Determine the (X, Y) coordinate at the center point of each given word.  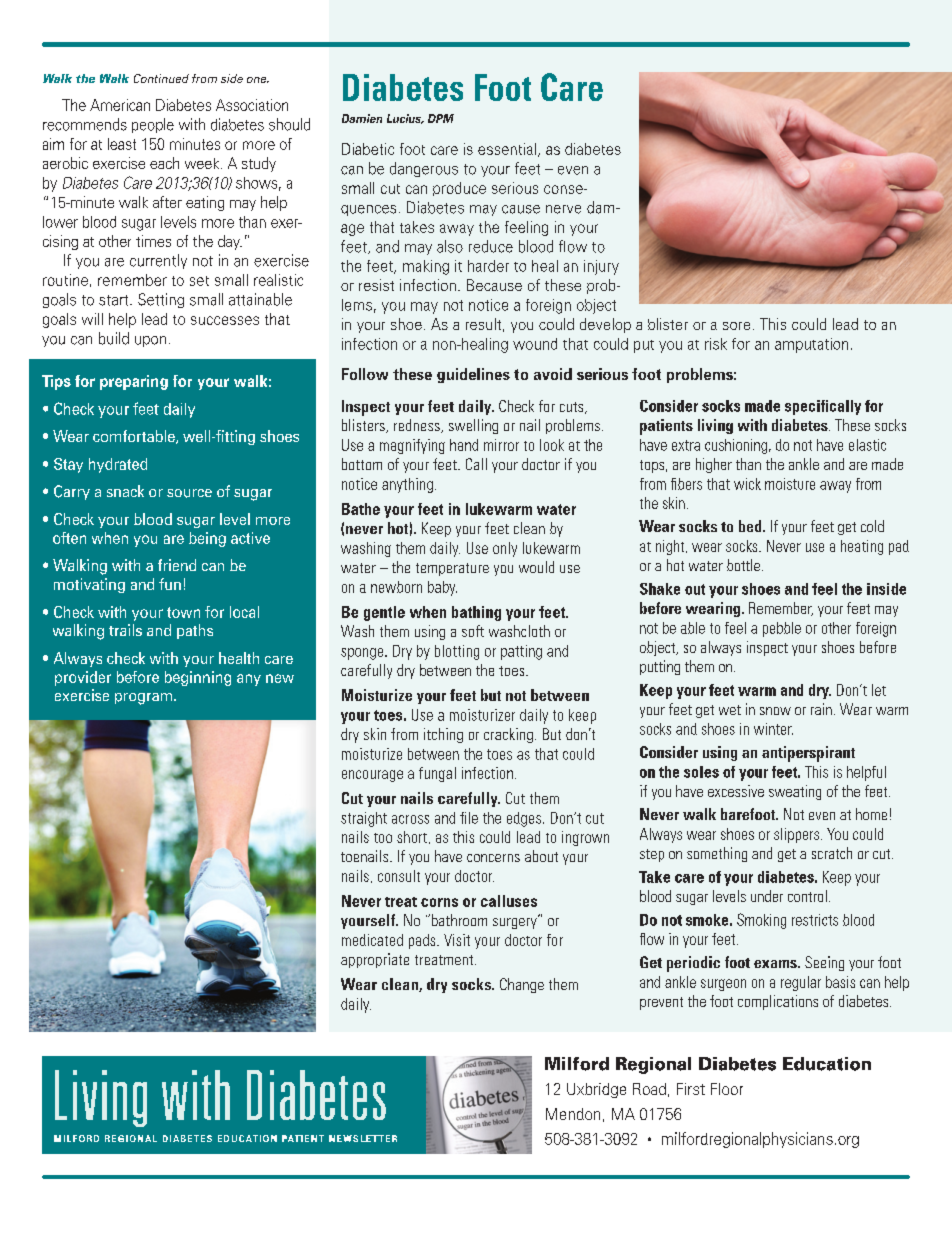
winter (773, 729)
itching (443, 735)
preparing (134, 382)
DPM (441, 118)
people (153, 125)
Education (827, 1064)
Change (522, 985)
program (145, 699)
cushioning (737, 446)
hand (464, 445)
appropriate (375, 960)
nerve (563, 209)
